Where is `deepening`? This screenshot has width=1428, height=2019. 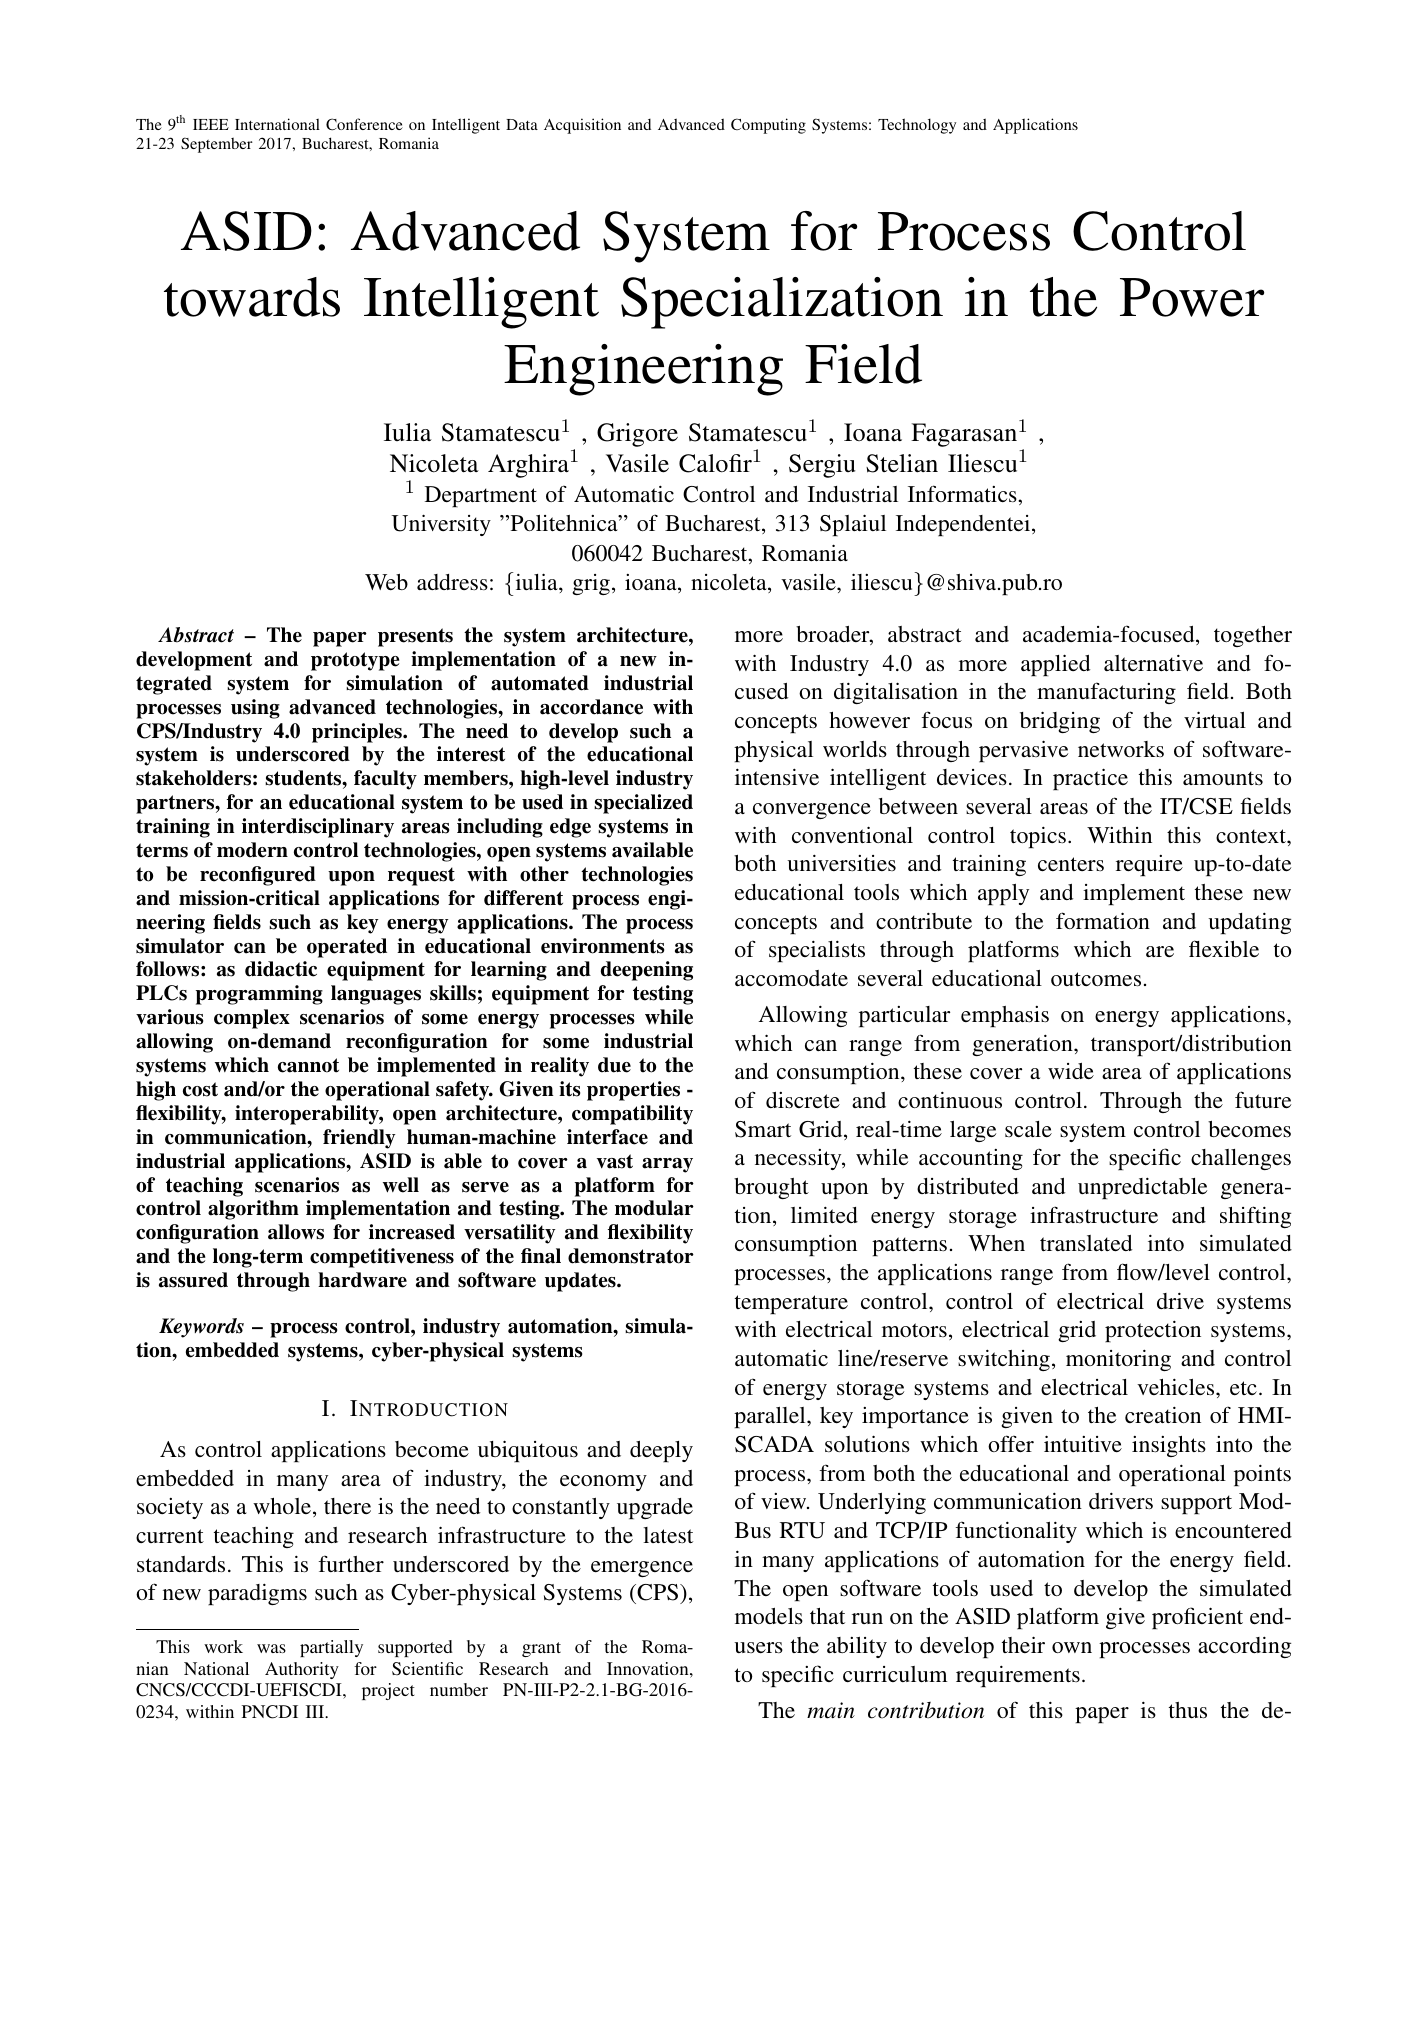 deepening is located at coordinates (647, 971).
